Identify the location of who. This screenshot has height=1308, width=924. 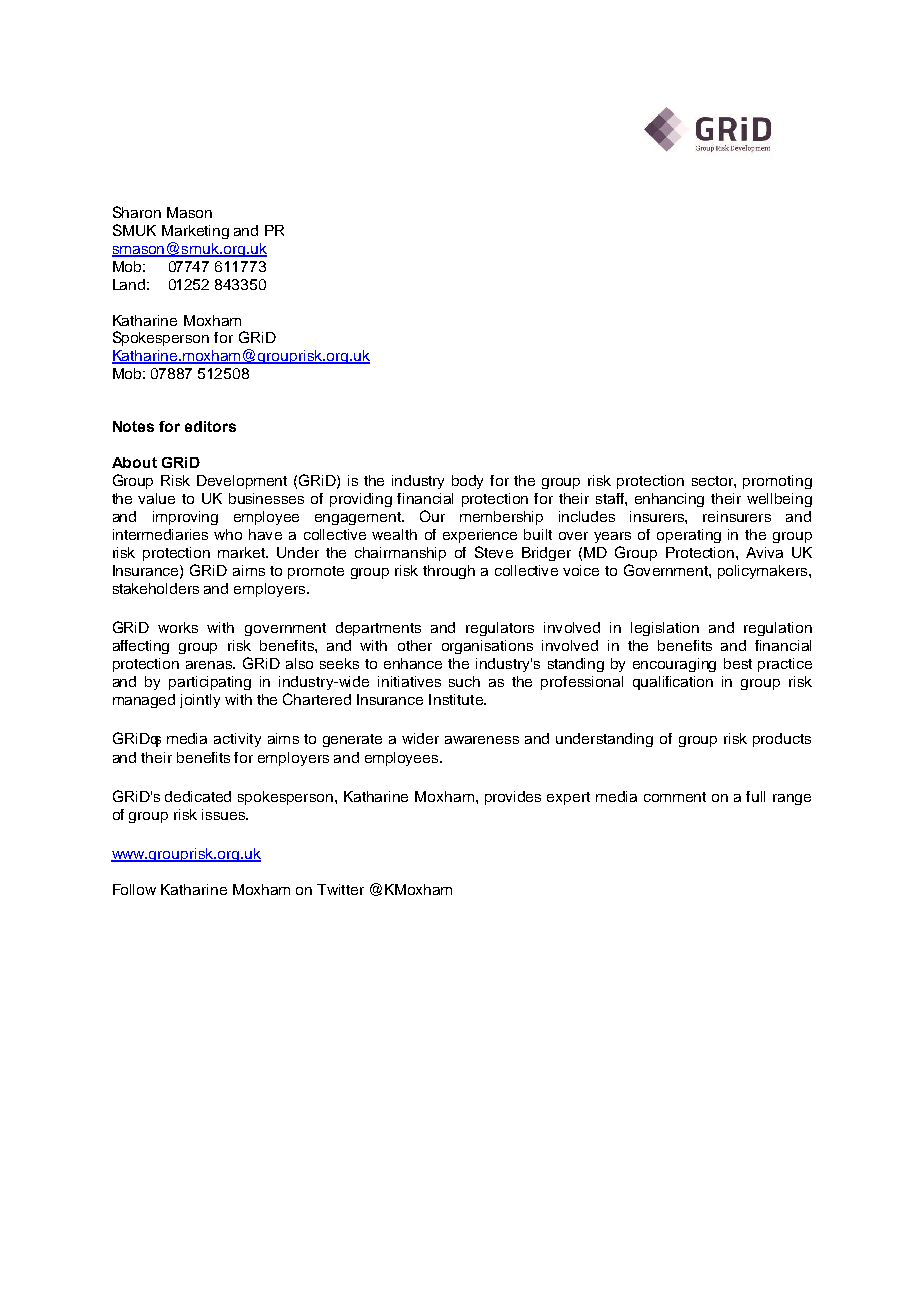
(228, 534).
